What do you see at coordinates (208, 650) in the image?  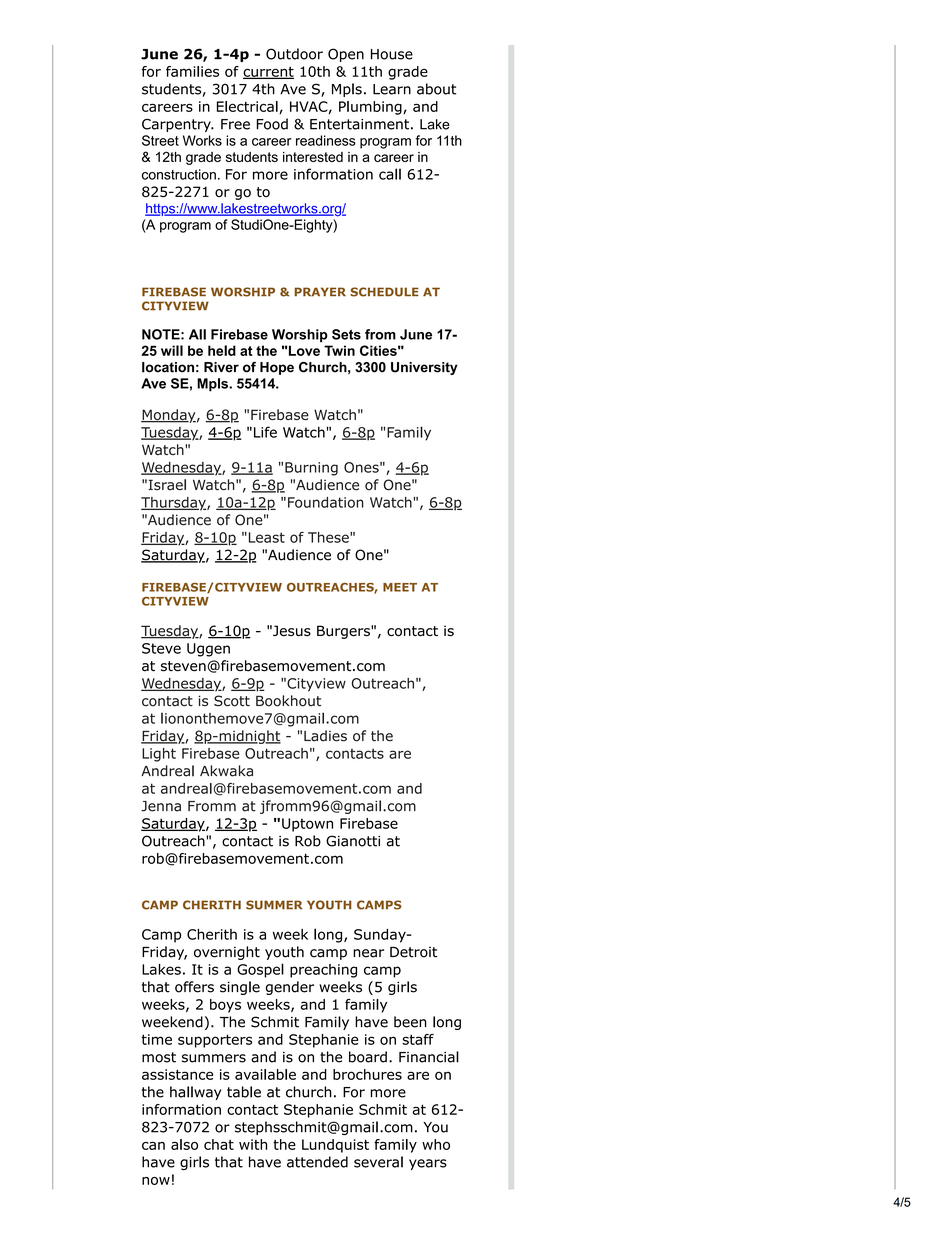 I see `Uggen` at bounding box center [208, 650].
